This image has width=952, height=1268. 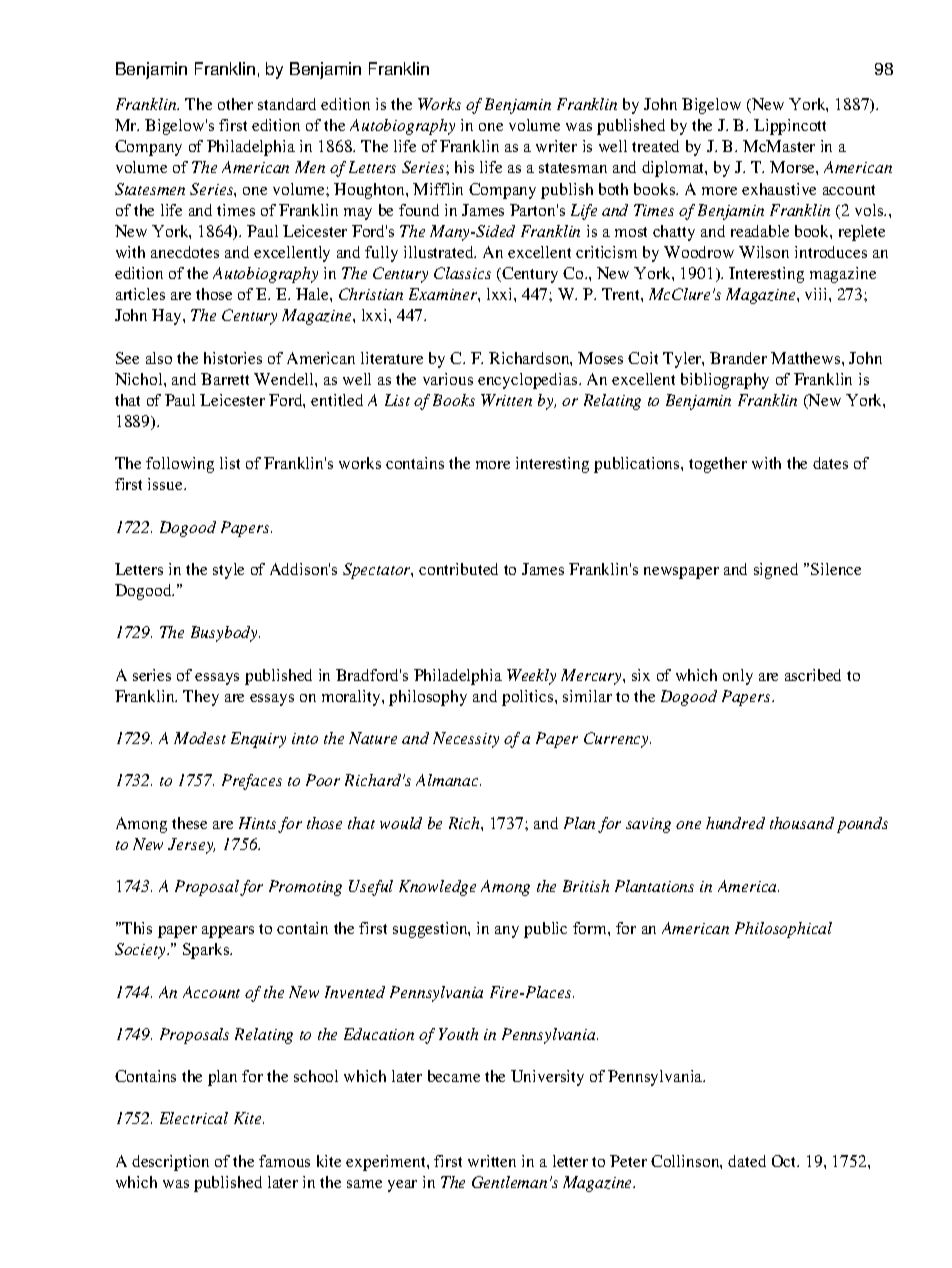 I want to click on description, so click(x=170, y=1163).
